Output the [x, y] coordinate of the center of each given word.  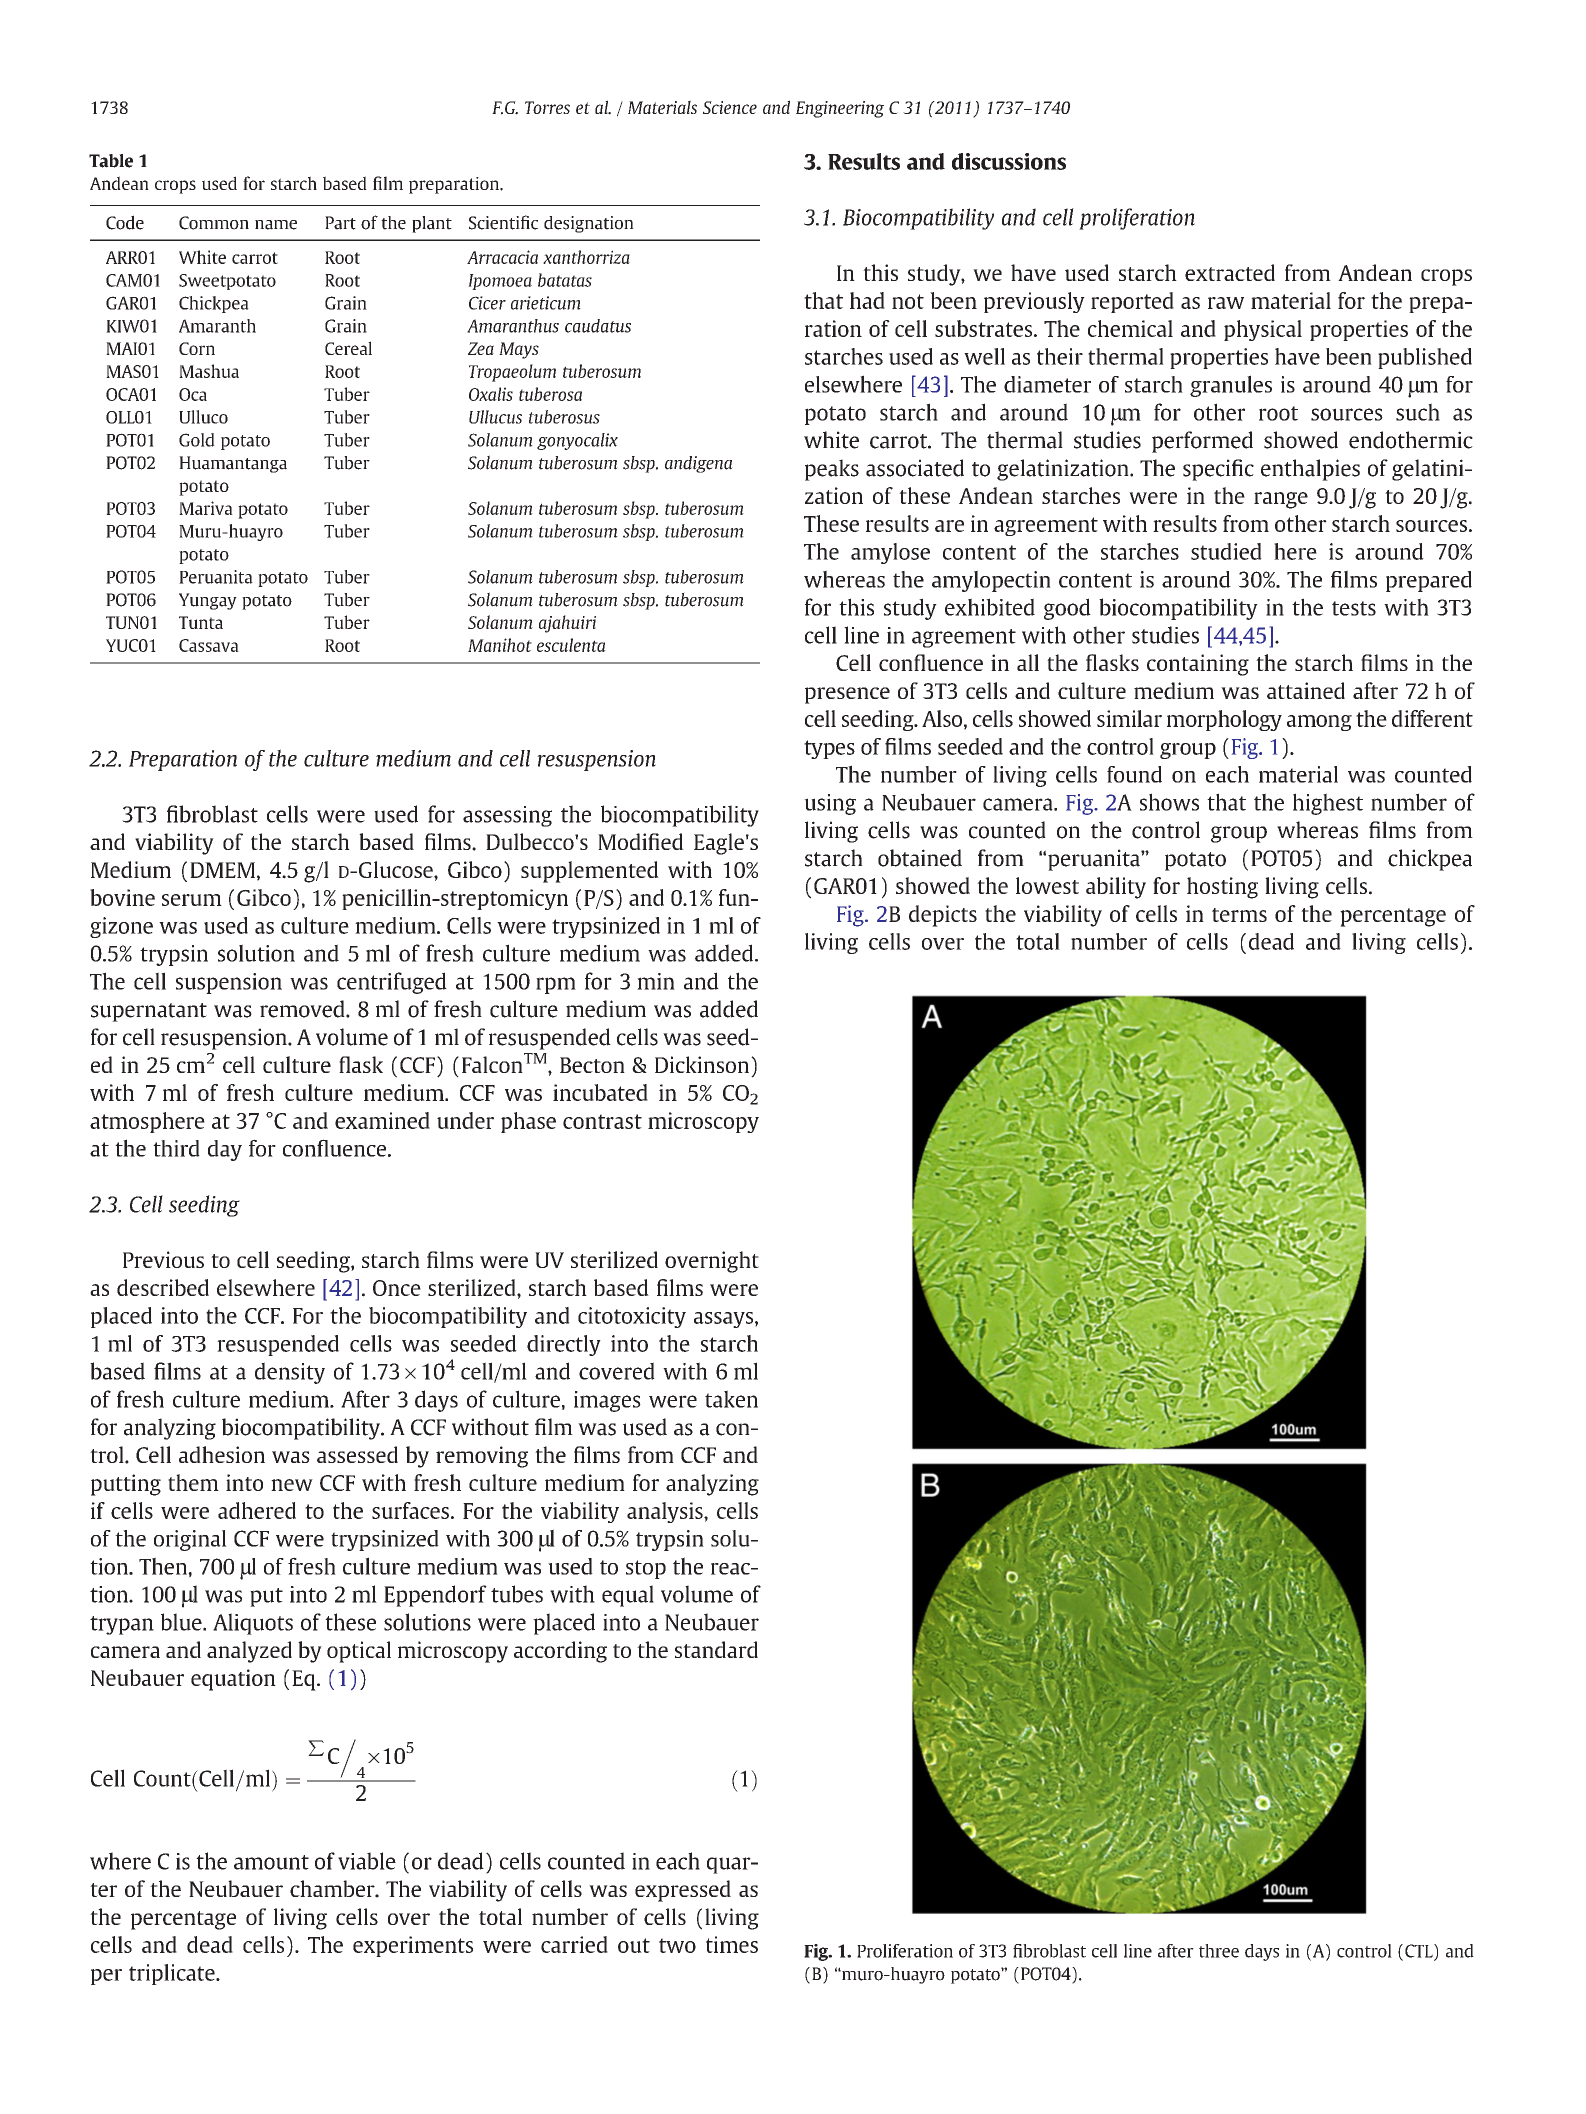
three [1219, 1951]
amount [271, 1862]
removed [303, 1009]
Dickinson [703, 1064]
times [732, 1944]
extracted [1230, 272]
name [276, 225]
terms [1239, 915]
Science [730, 107]
